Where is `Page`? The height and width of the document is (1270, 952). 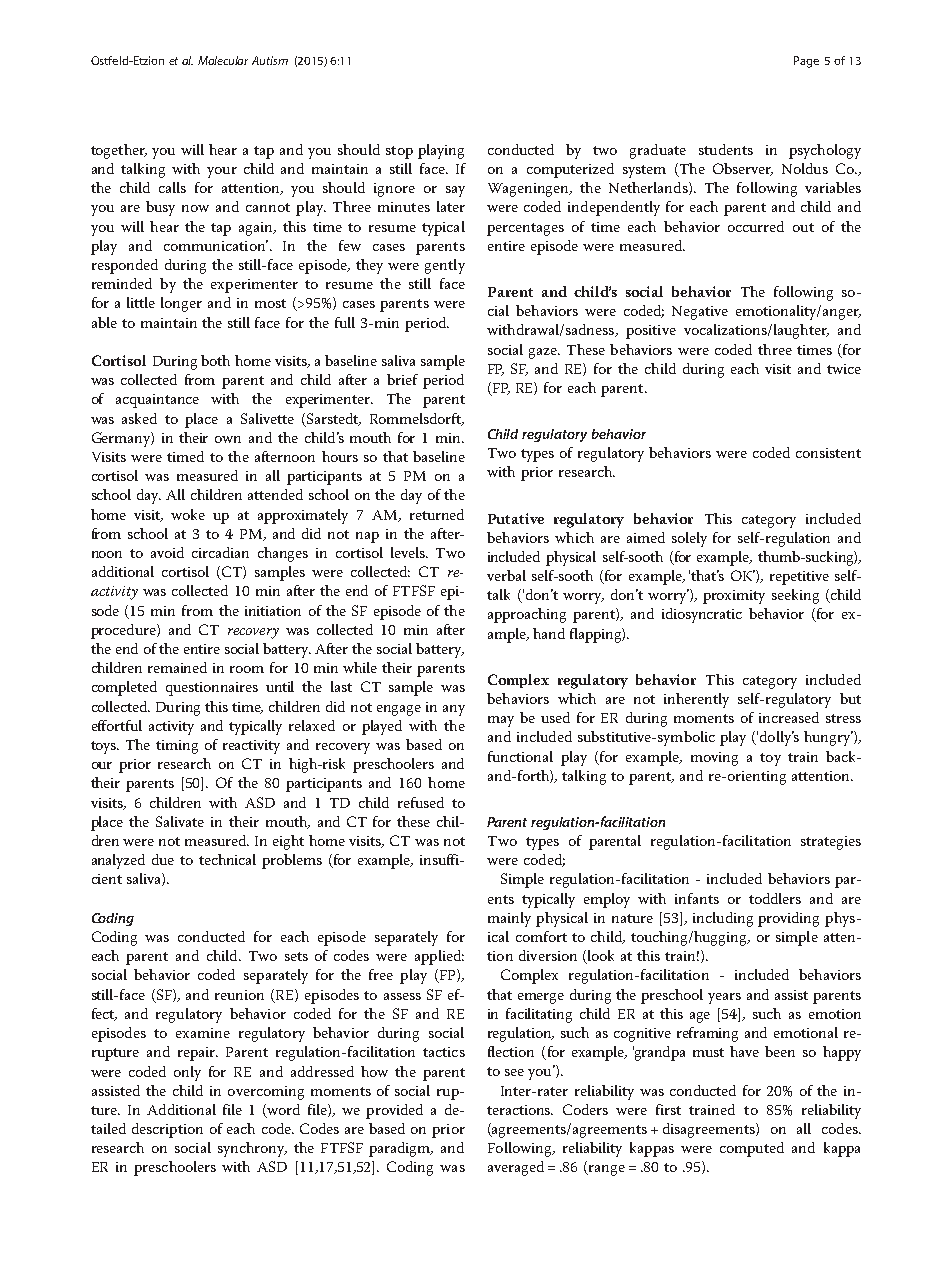
Page is located at coordinates (806, 62).
